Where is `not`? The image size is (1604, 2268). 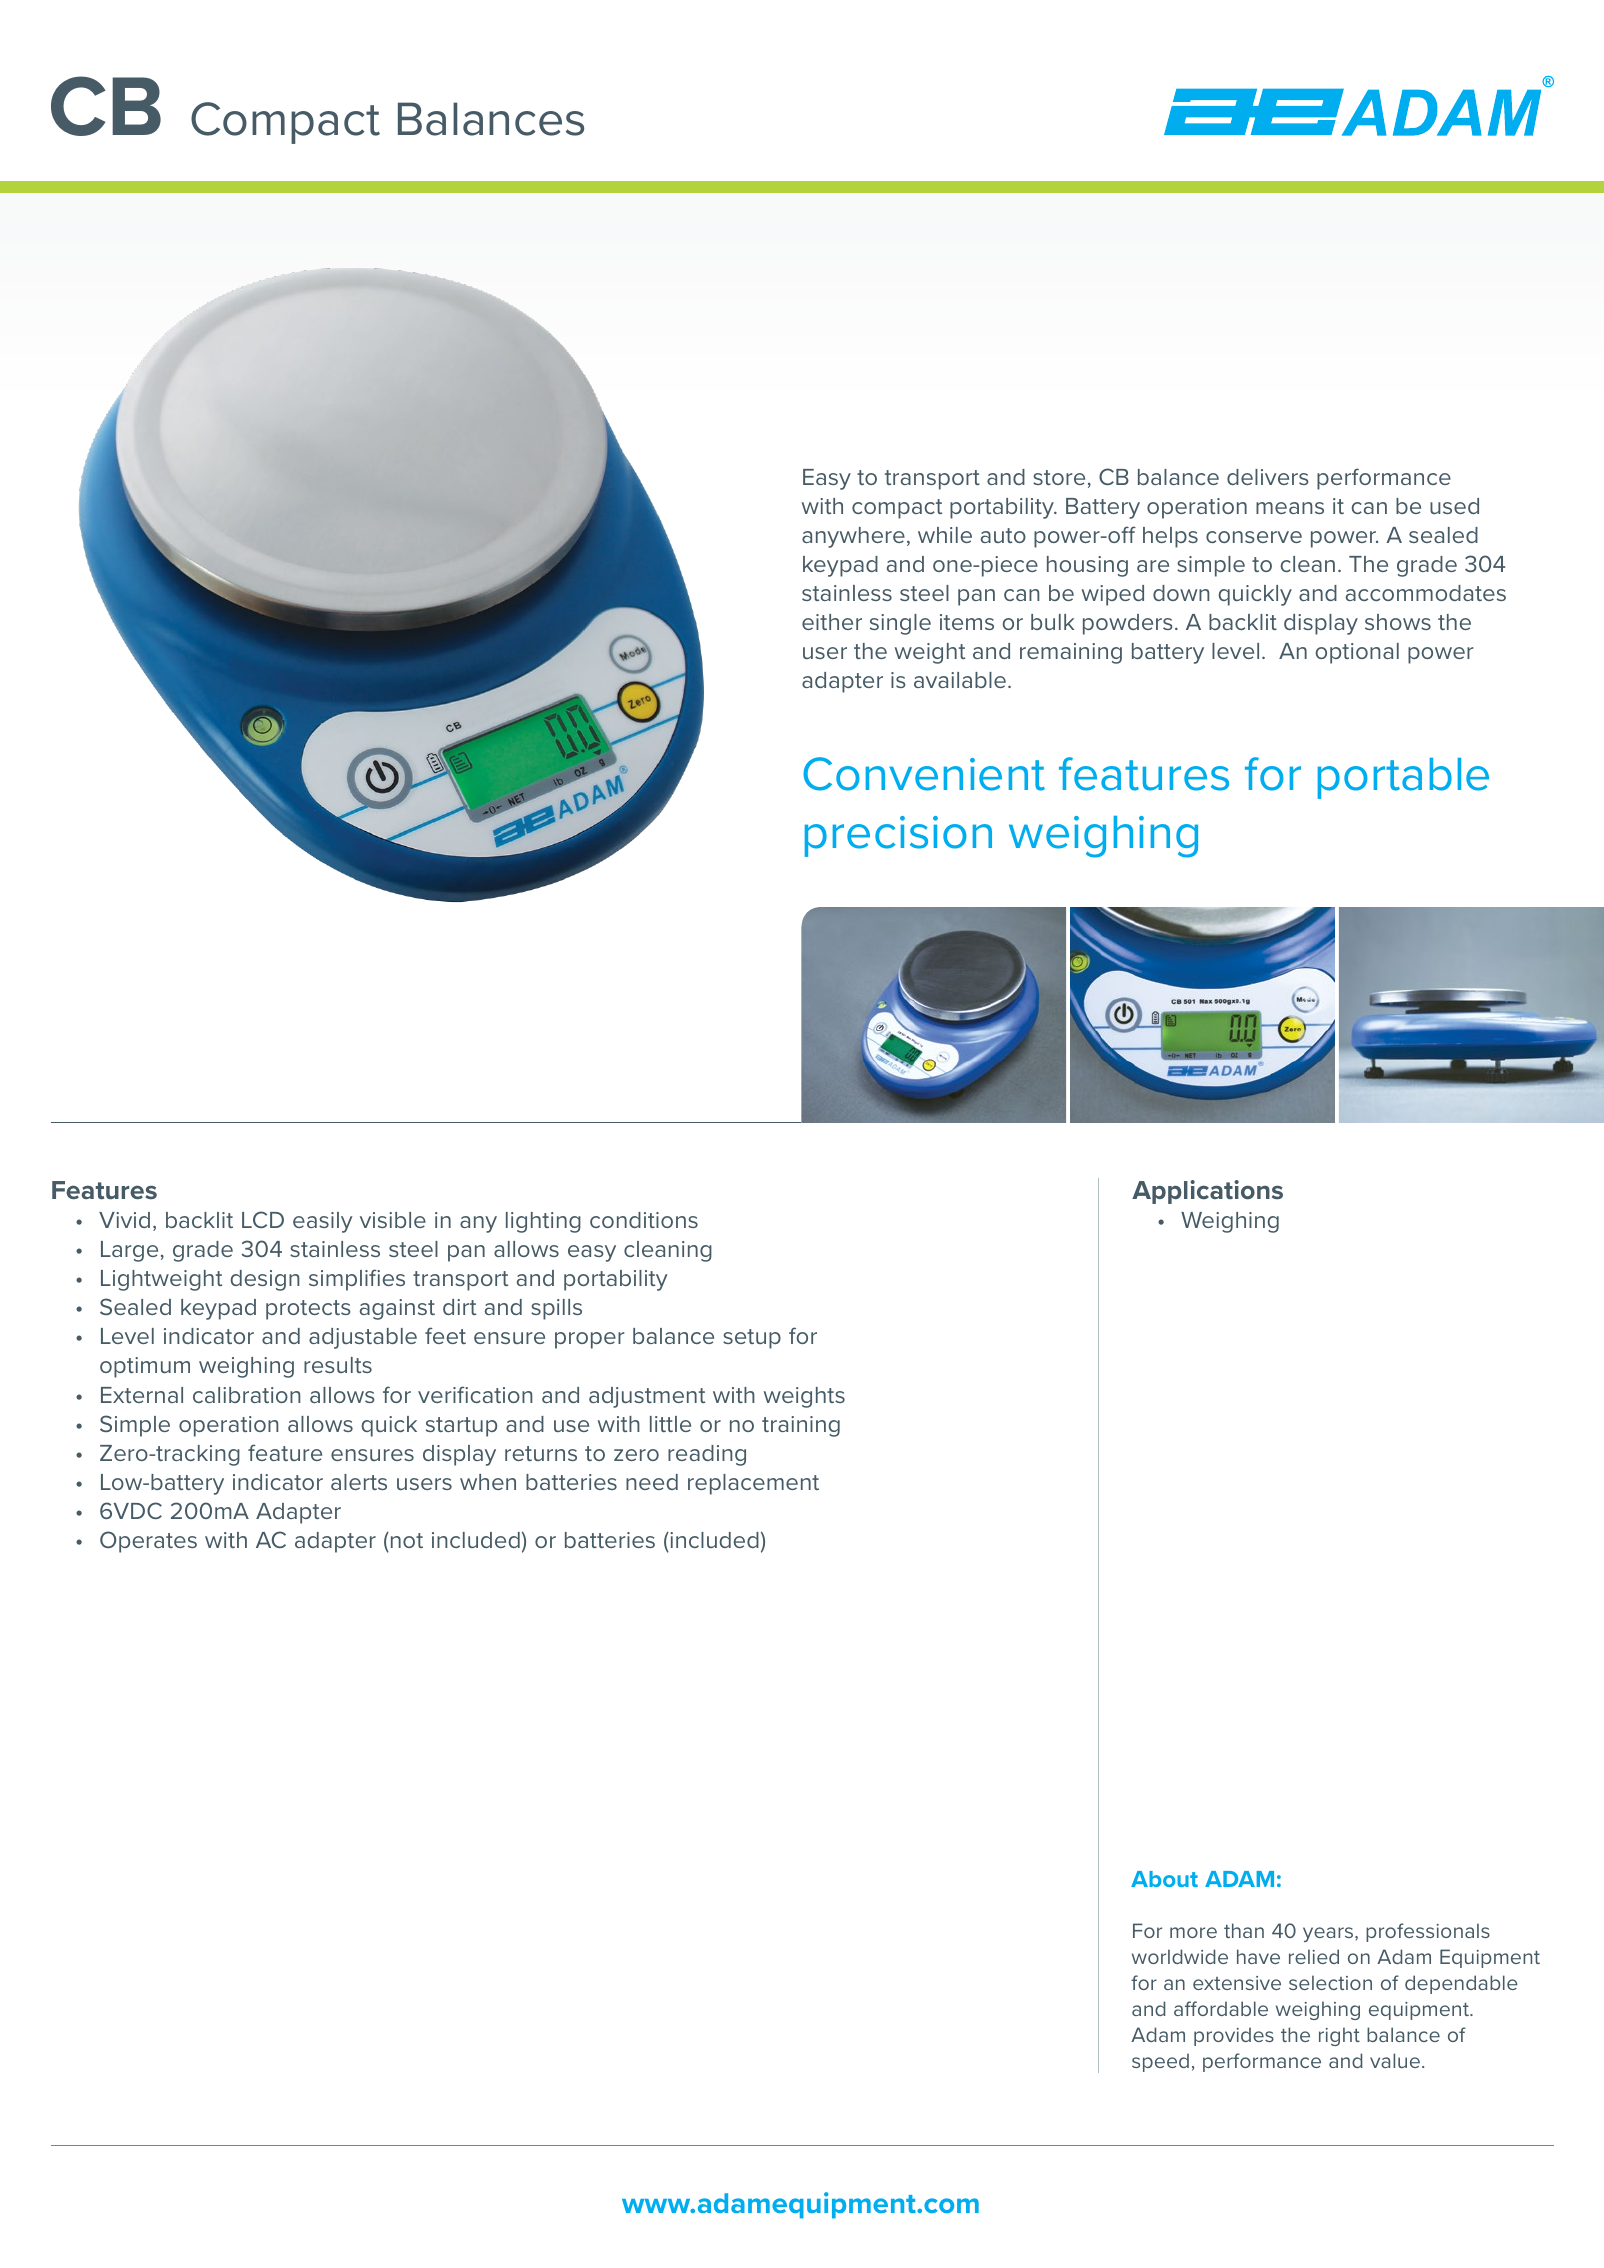 not is located at coordinates (405, 1540).
